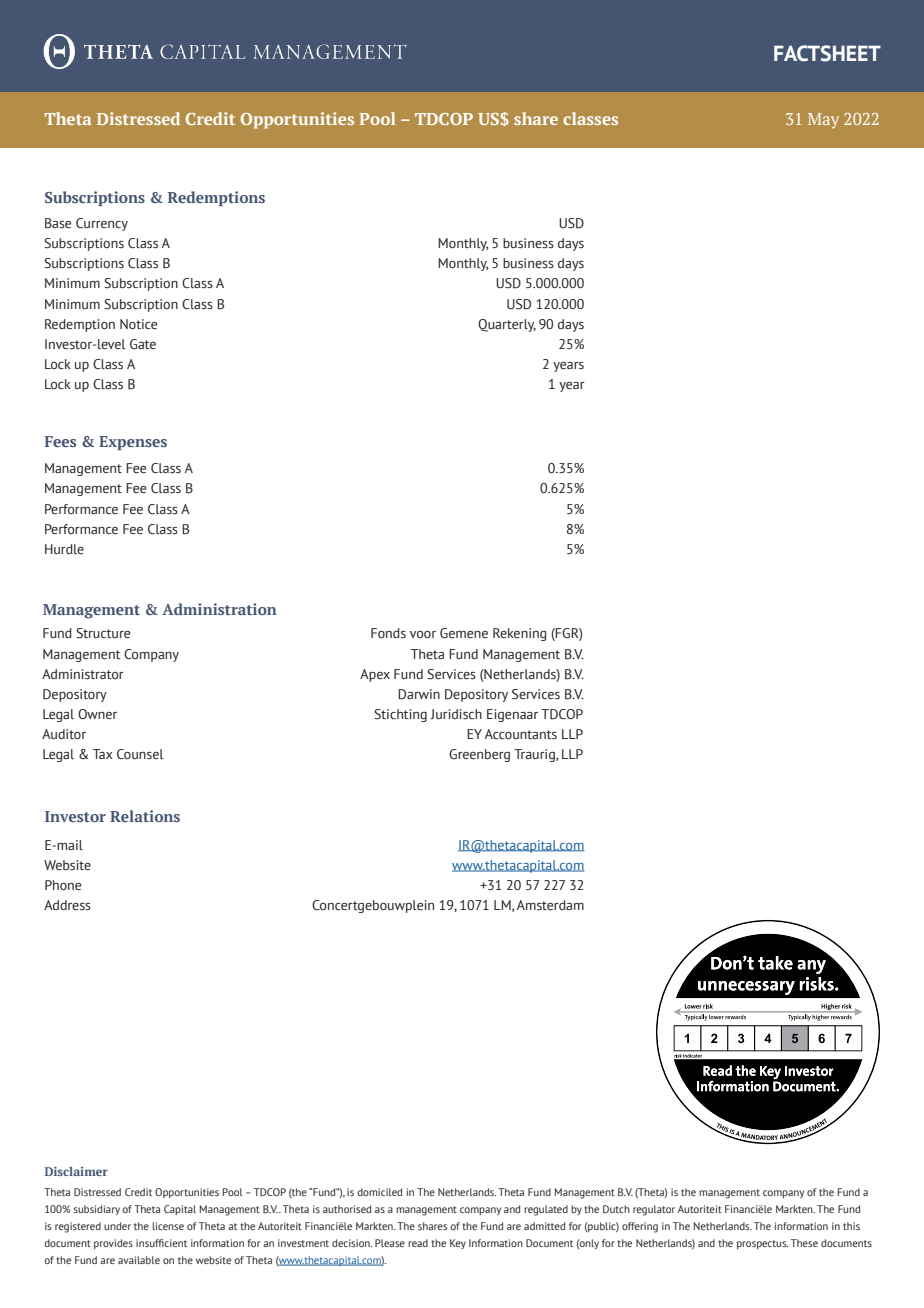  What do you see at coordinates (168, 1226) in the screenshot?
I see `license` at bounding box center [168, 1226].
